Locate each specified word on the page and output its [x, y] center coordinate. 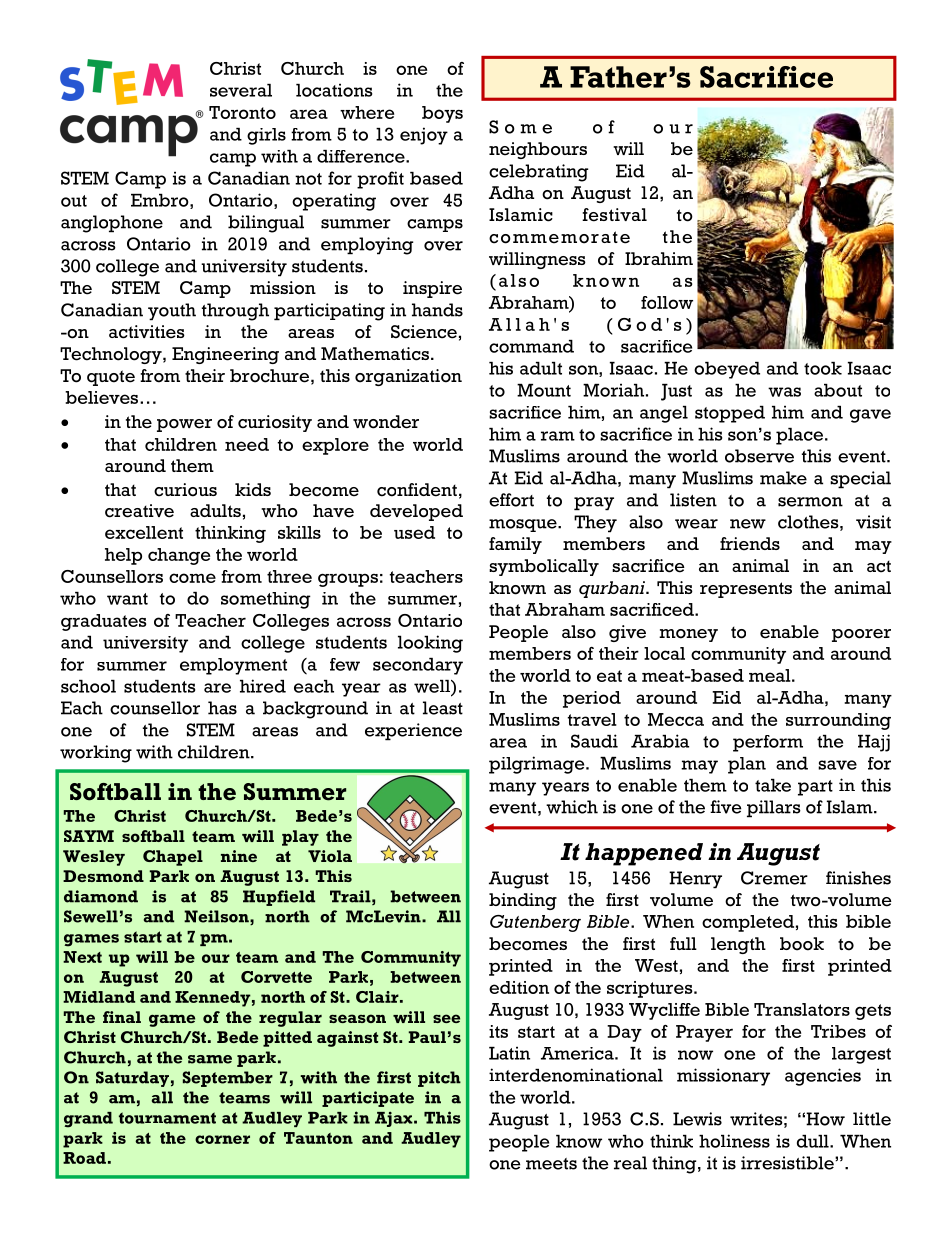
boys [442, 114]
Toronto [242, 112]
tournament [167, 1118]
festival [614, 215]
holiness [734, 1141]
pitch [439, 1079]
